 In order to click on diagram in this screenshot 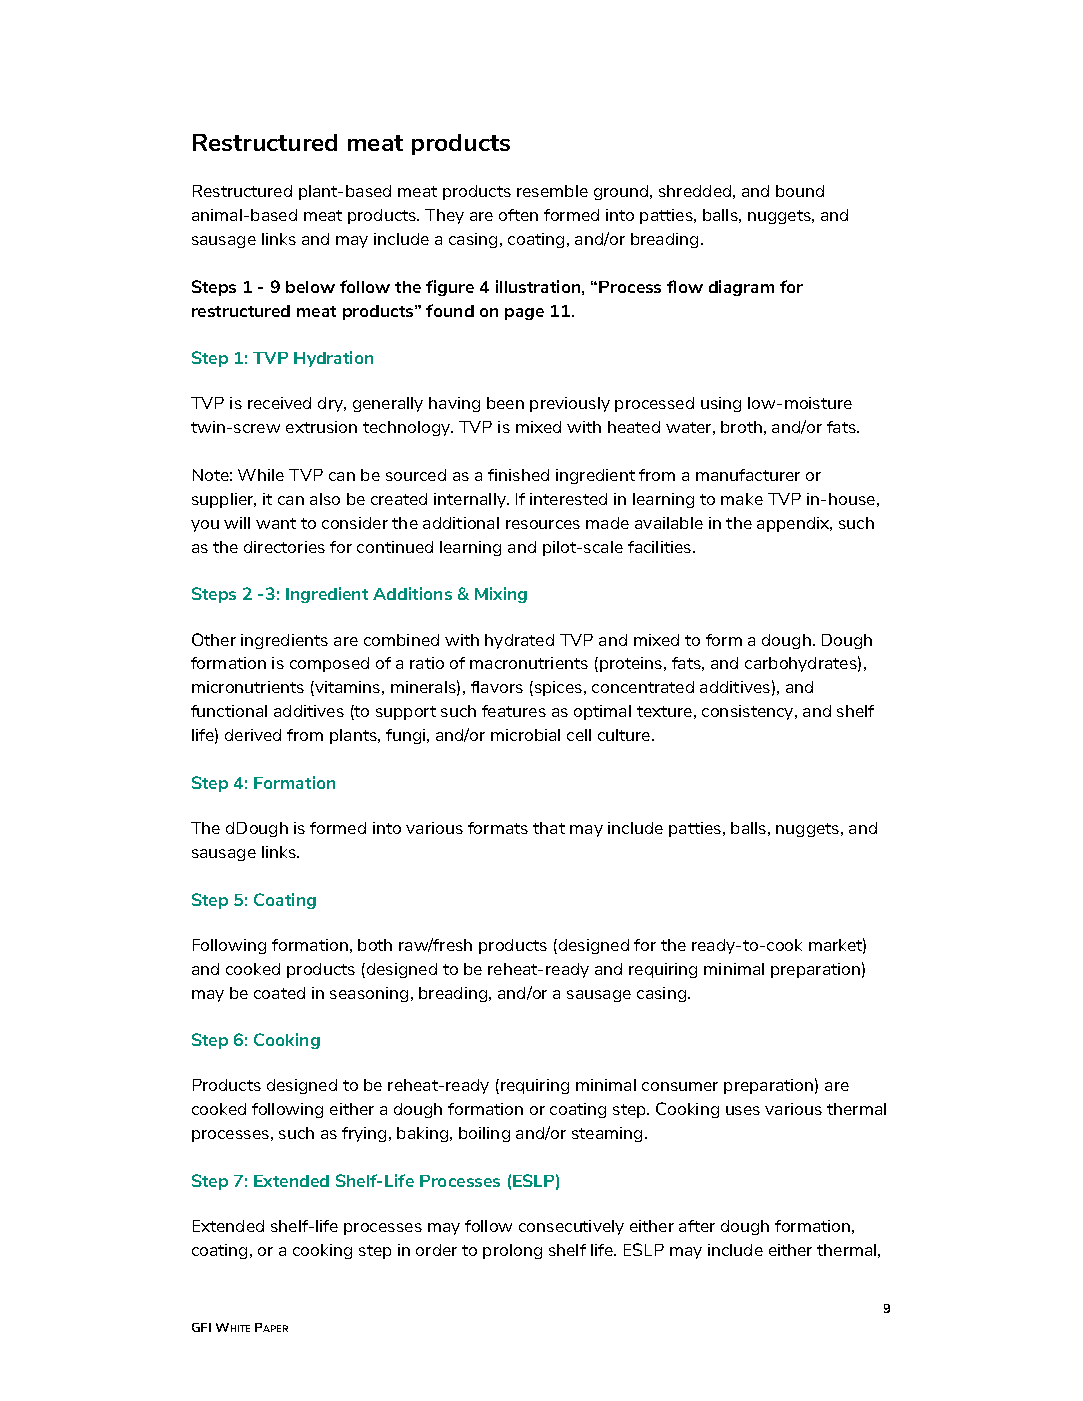, I will do `click(741, 288)`.
